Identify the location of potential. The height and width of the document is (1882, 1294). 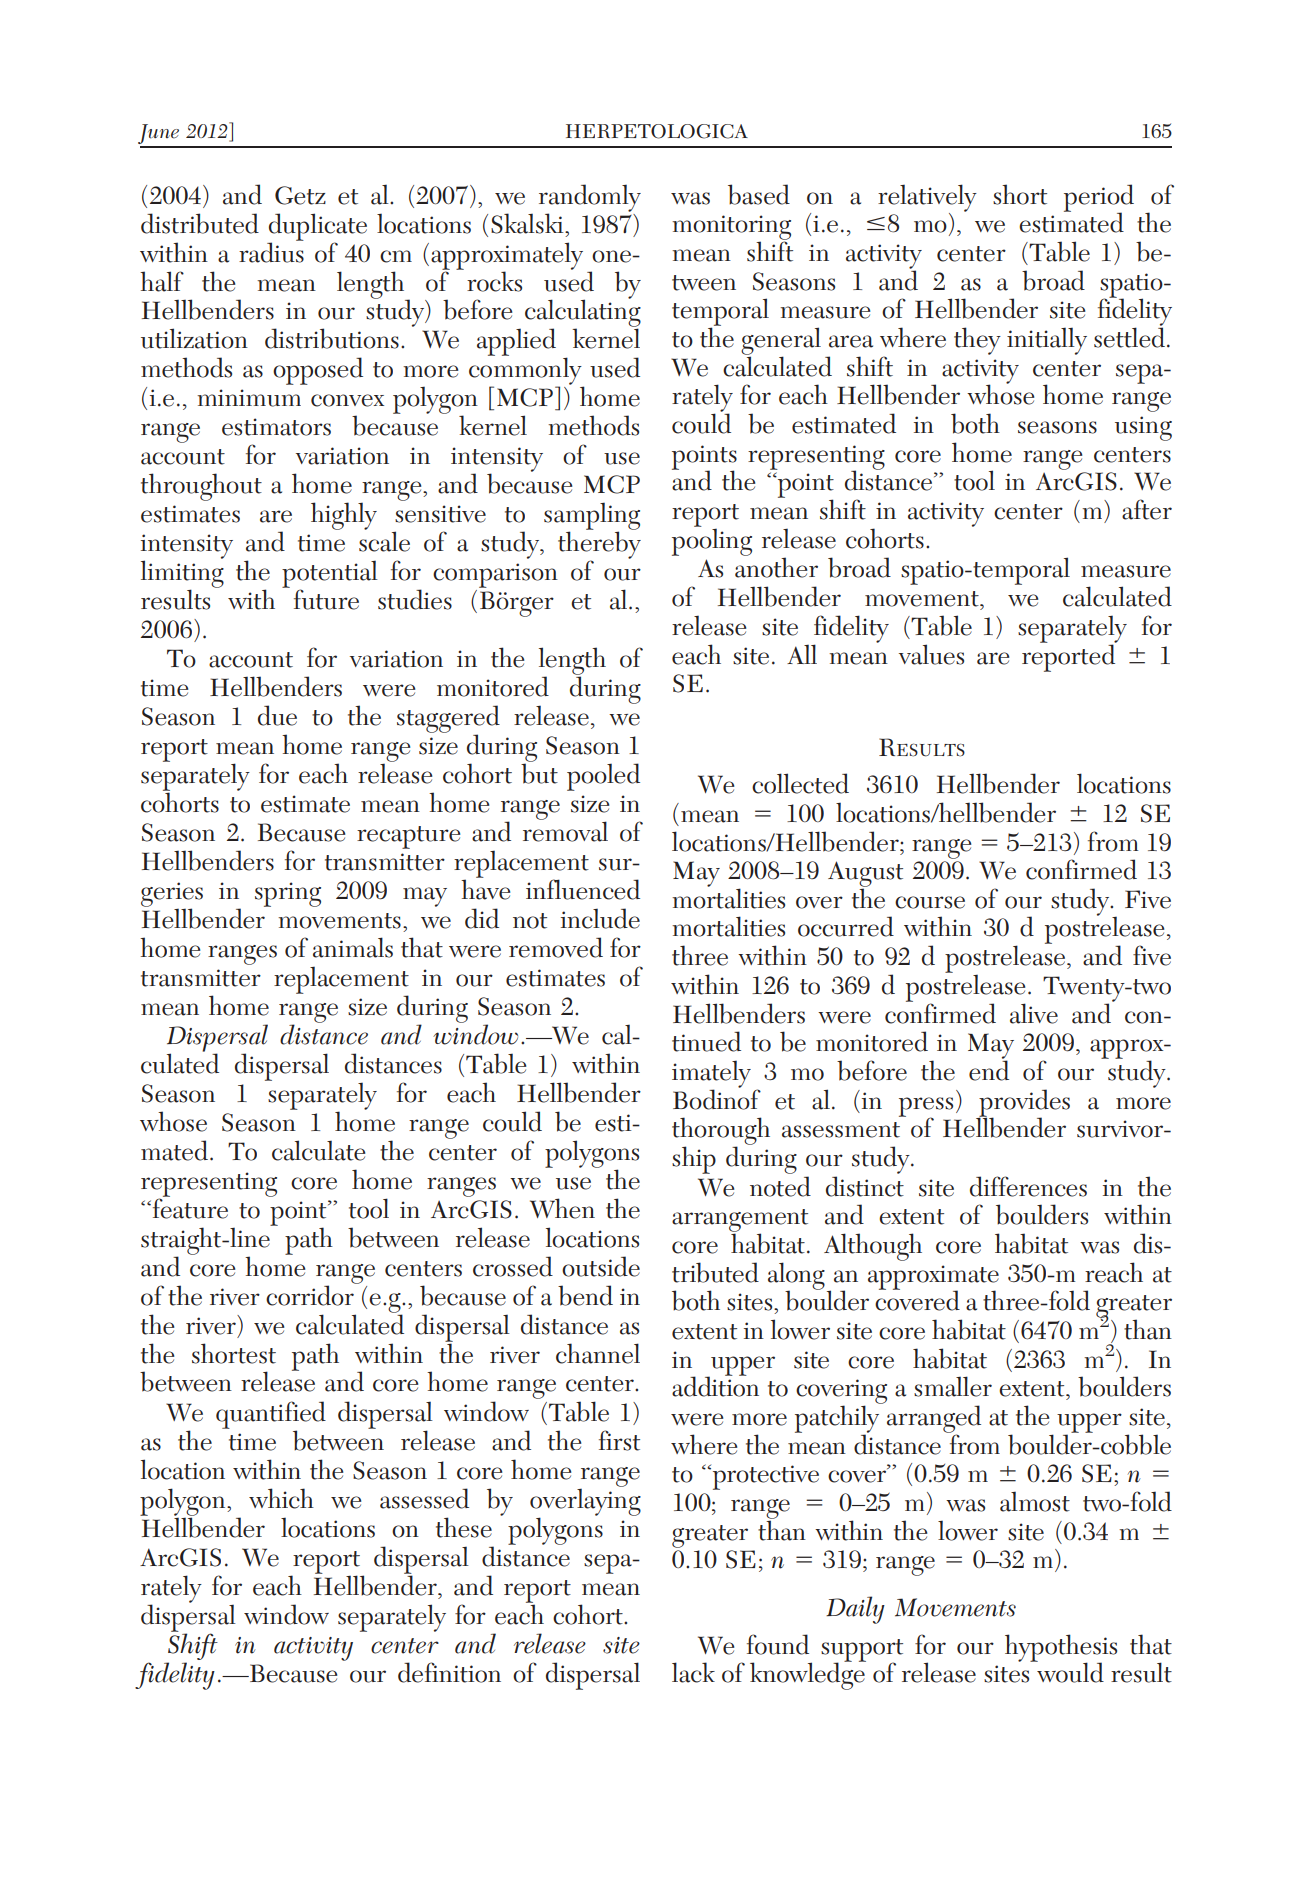
(330, 575).
